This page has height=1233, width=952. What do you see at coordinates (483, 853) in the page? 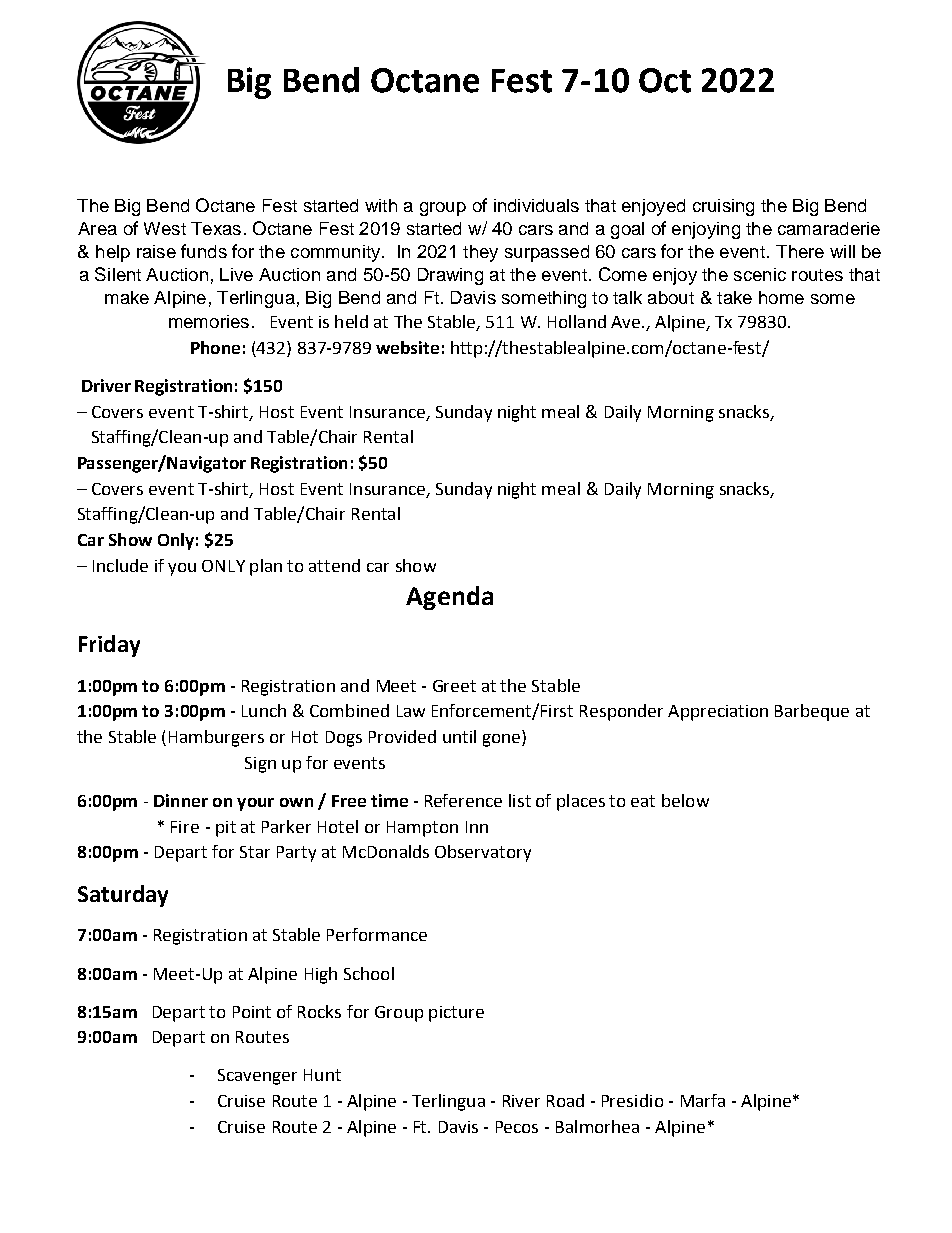
I see `Observatory` at bounding box center [483, 853].
